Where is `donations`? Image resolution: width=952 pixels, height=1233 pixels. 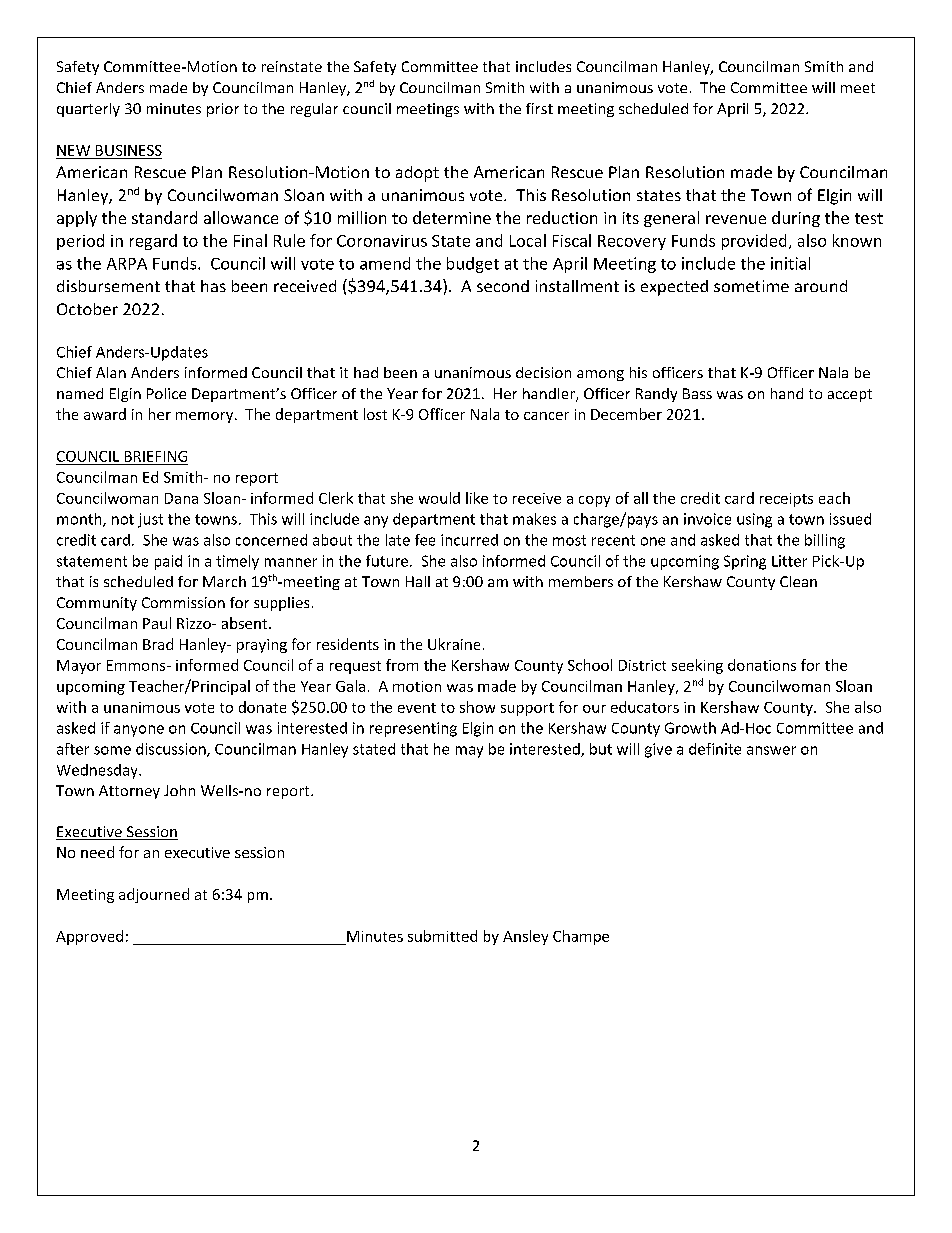 donations is located at coordinates (762, 665).
